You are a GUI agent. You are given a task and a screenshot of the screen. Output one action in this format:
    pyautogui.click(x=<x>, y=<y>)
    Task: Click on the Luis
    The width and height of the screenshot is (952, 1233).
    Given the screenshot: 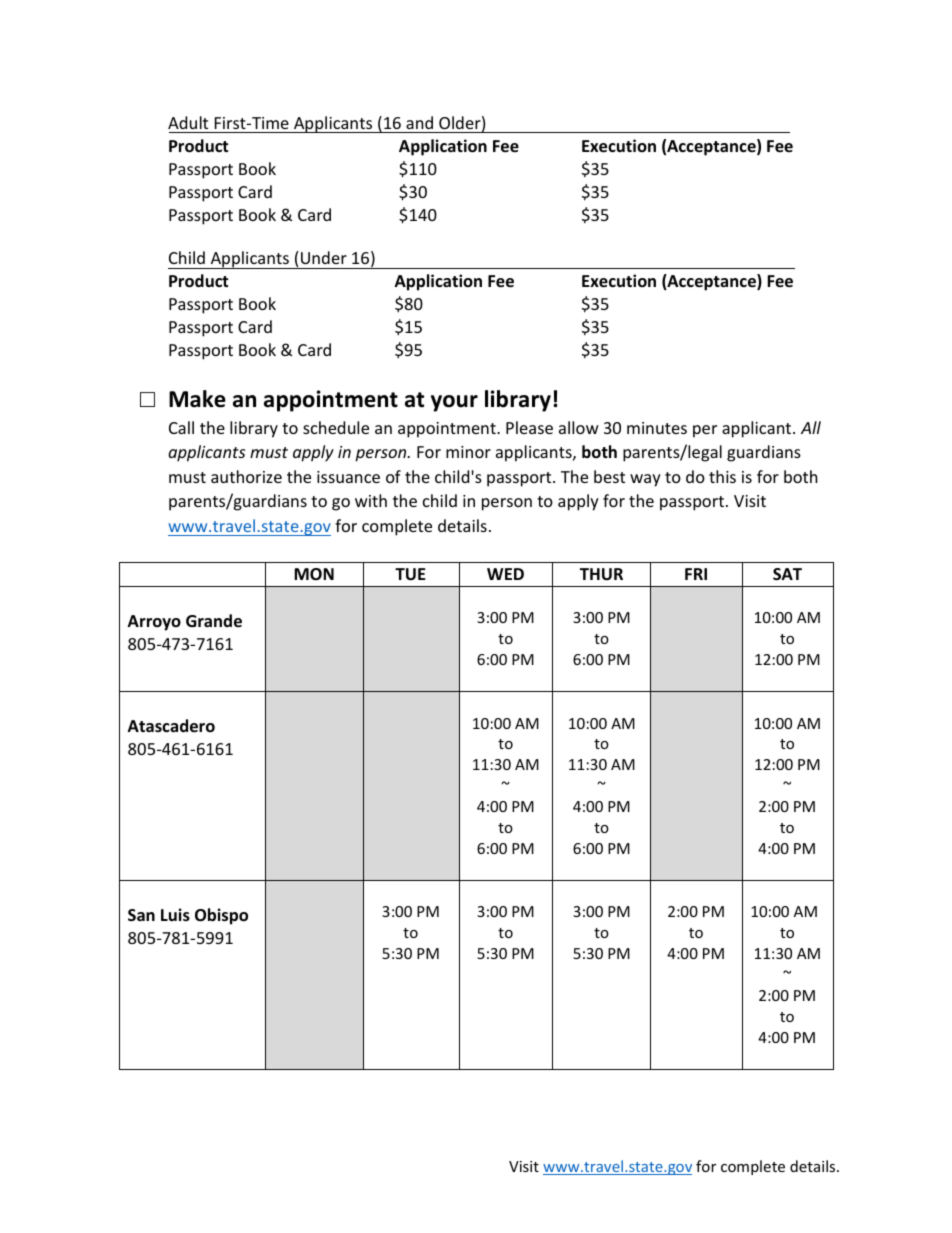 What is the action you would take?
    pyautogui.click(x=175, y=915)
